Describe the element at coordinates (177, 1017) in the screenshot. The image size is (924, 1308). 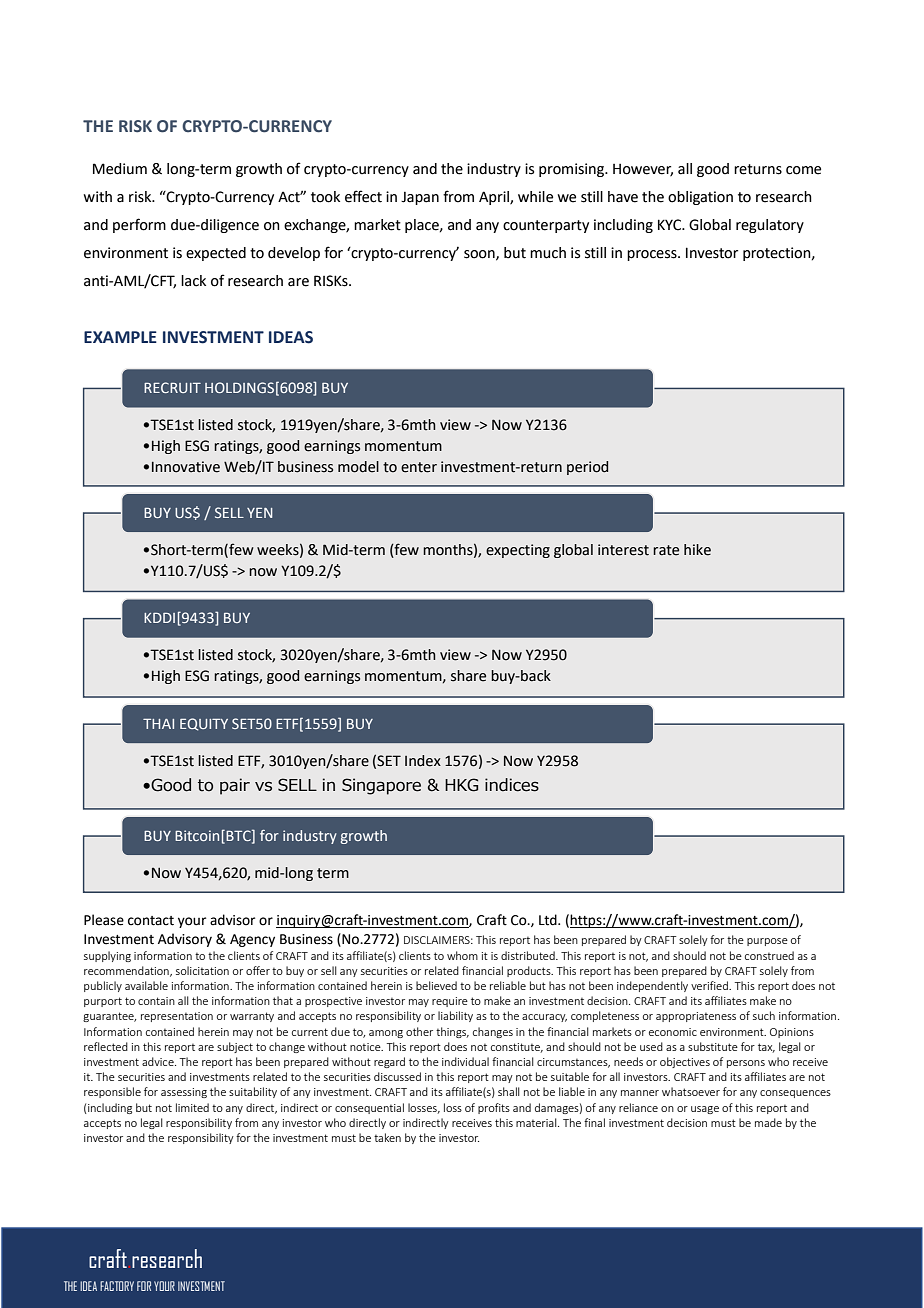
I see `representation` at that location.
